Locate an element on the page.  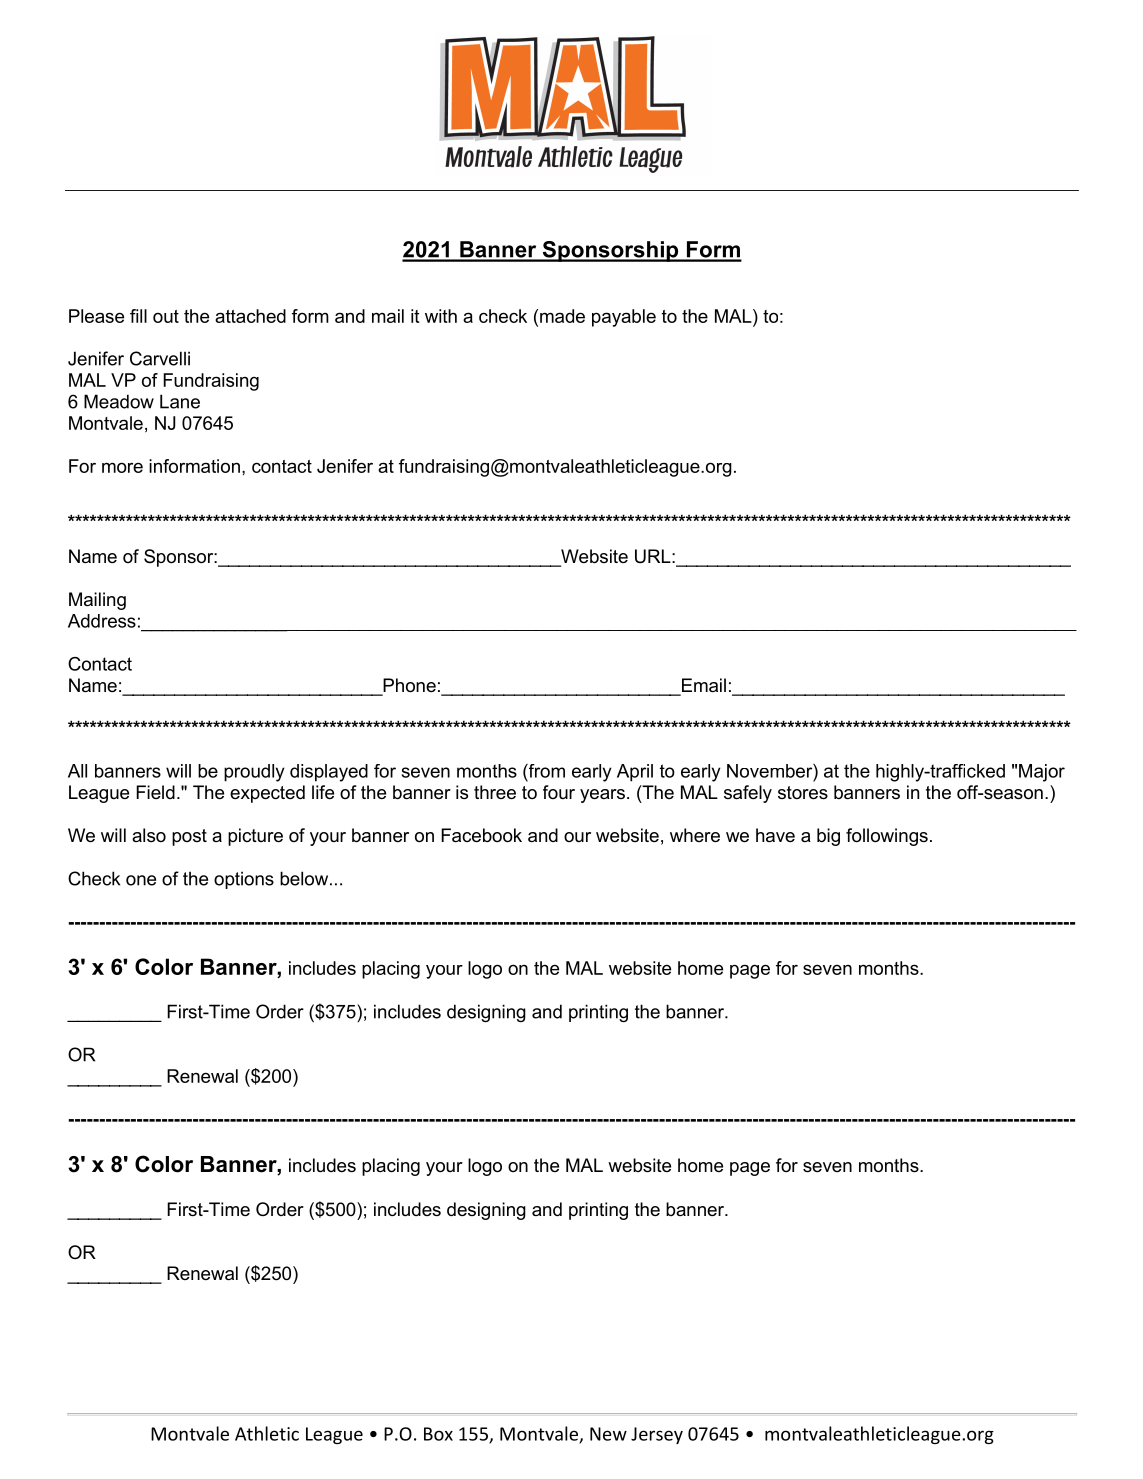
Facebook is located at coordinates (481, 835).
